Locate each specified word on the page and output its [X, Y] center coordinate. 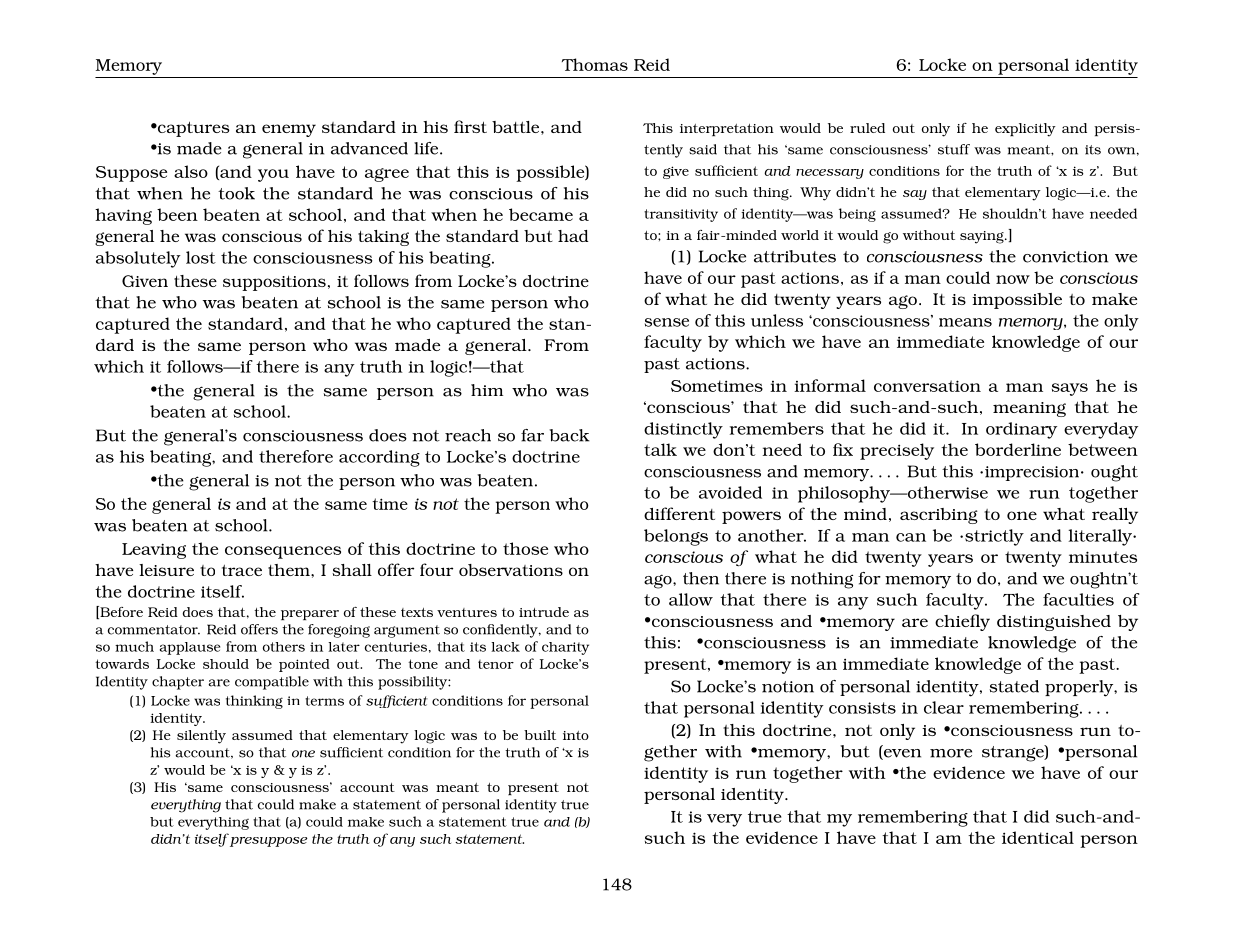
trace [242, 570]
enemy [289, 130]
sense [667, 322]
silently [201, 737]
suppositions [274, 283]
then [701, 578]
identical [1038, 837]
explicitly [1025, 130]
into [576, 735]
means [965, 322]
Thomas [595, 64]
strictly [994, 537]
